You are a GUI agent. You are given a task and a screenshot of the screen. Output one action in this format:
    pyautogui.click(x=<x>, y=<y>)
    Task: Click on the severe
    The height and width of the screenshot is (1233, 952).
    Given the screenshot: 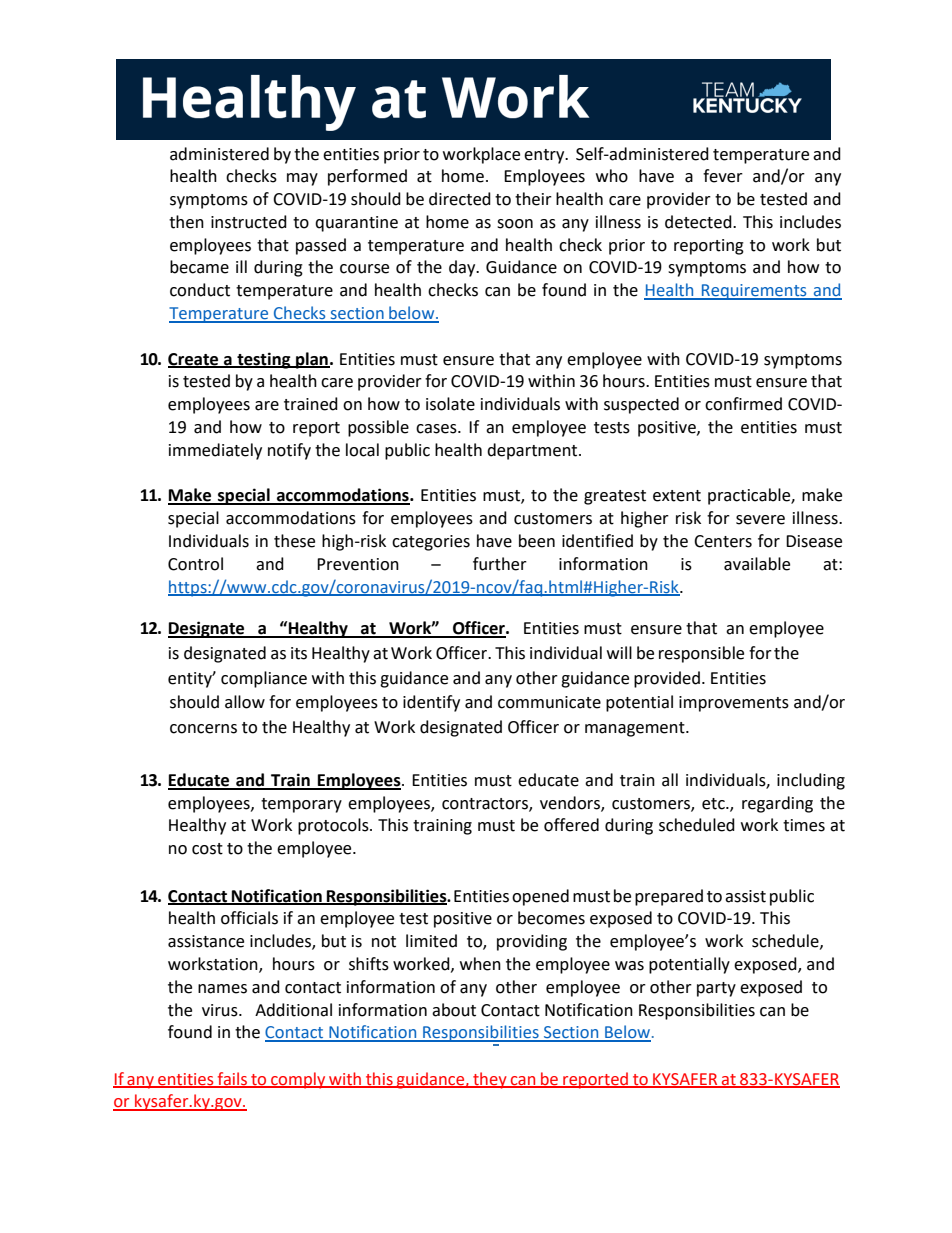 What is the action you would take?
    pyautogui.click(x=760, y=520)
